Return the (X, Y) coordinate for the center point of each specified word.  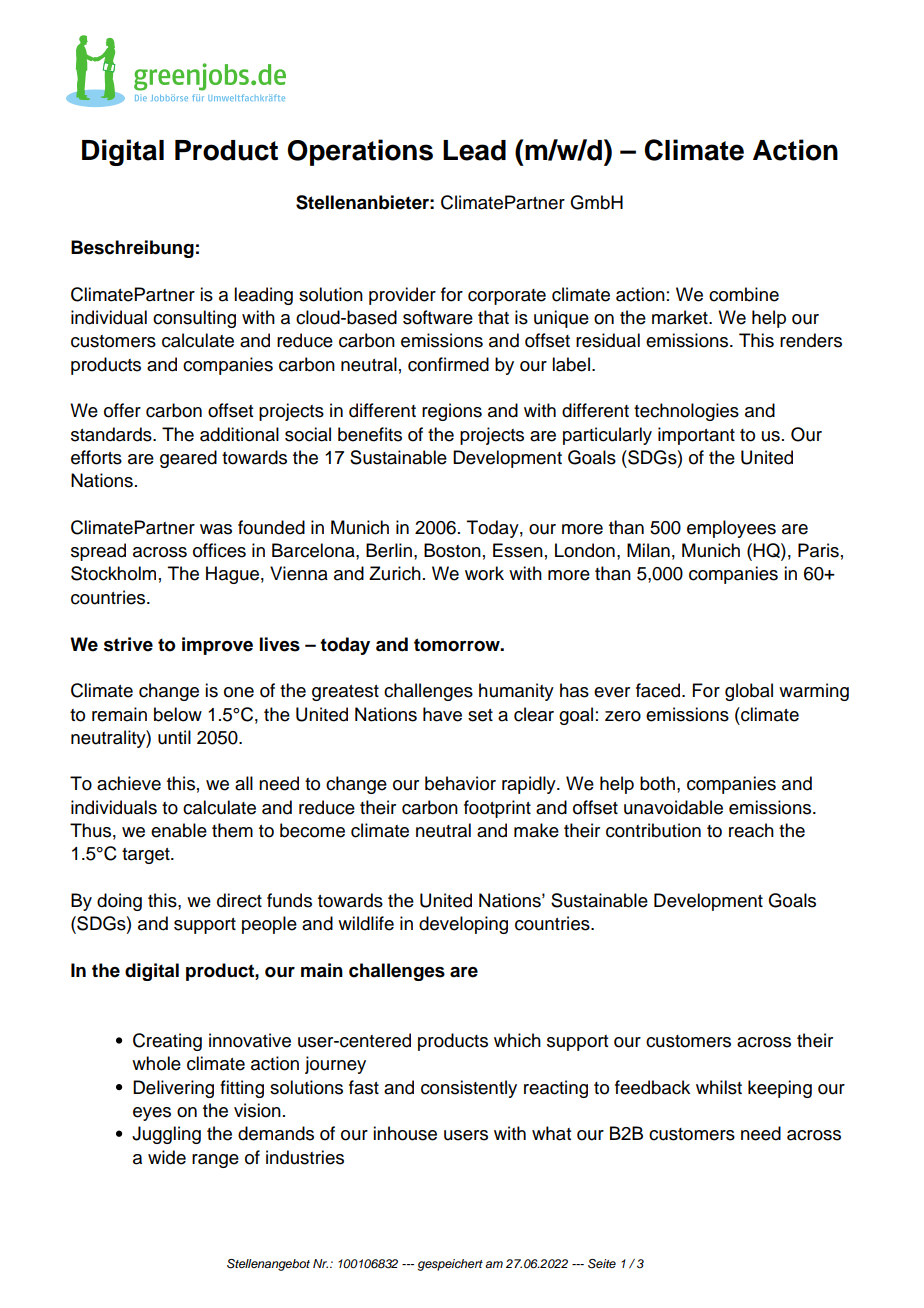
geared (188, 459)
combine (744, 294)
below (178, 714)
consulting (194, 319)
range (215, 1161)
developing (463, 925)
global (749, 692)
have (442, 714)
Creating (167, 1042)
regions (452, 412)
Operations (360, 152)
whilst (719, 1087)
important (696, 436)
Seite (602, 1264)
